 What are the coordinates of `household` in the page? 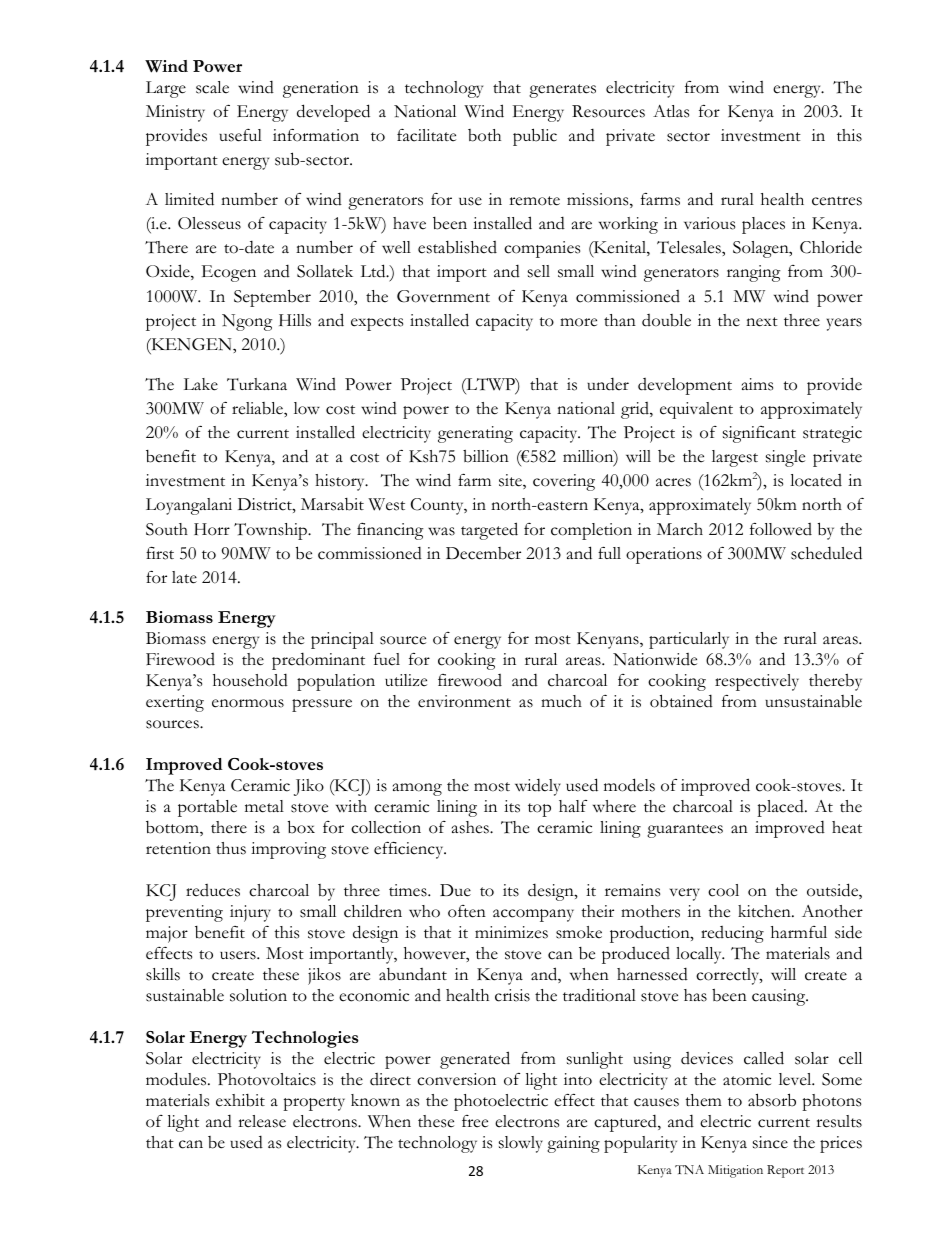 It's located at (250, 680).
